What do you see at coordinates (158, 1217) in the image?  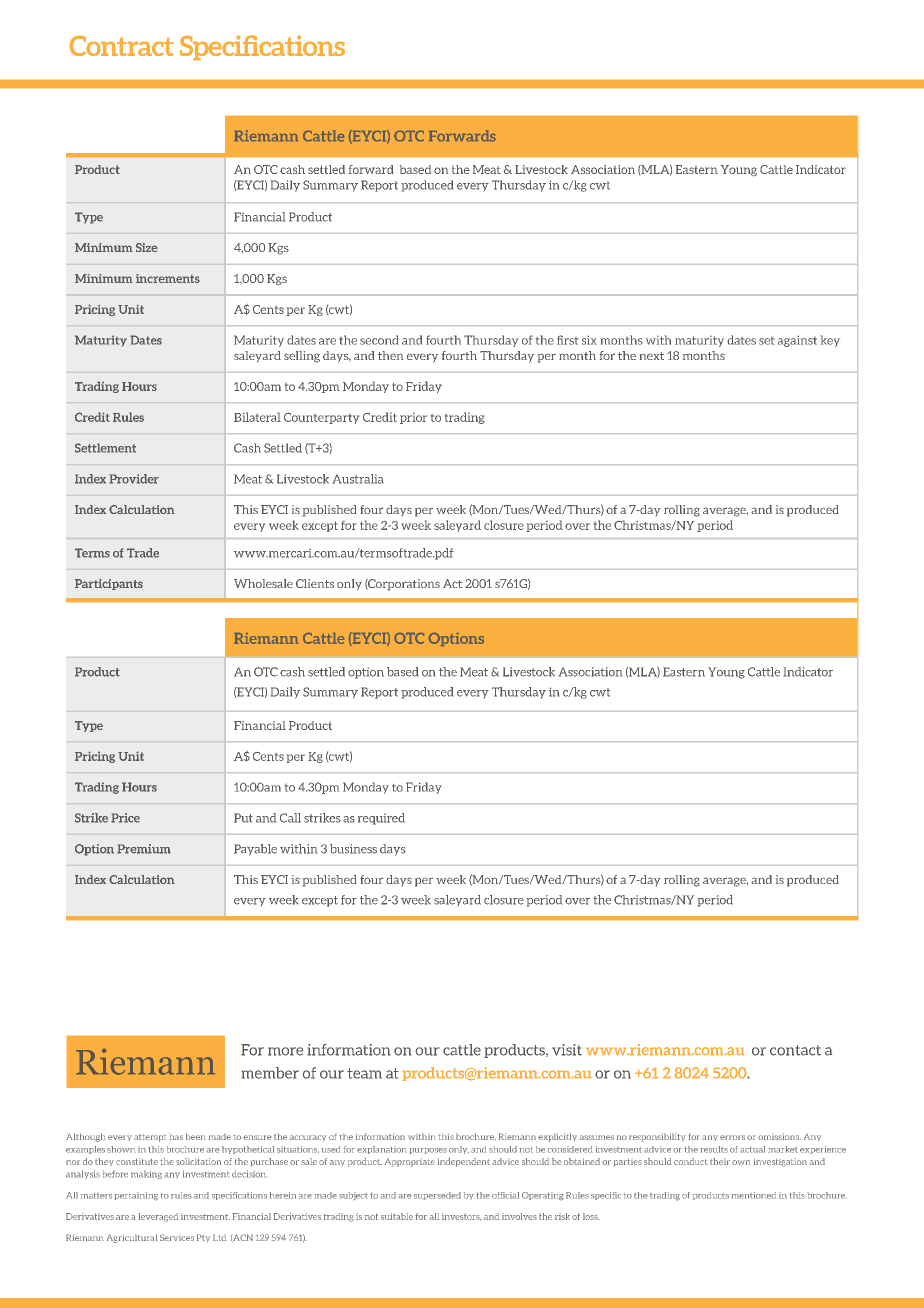 I see `leveraged` at bounding box center [158, 1217].
